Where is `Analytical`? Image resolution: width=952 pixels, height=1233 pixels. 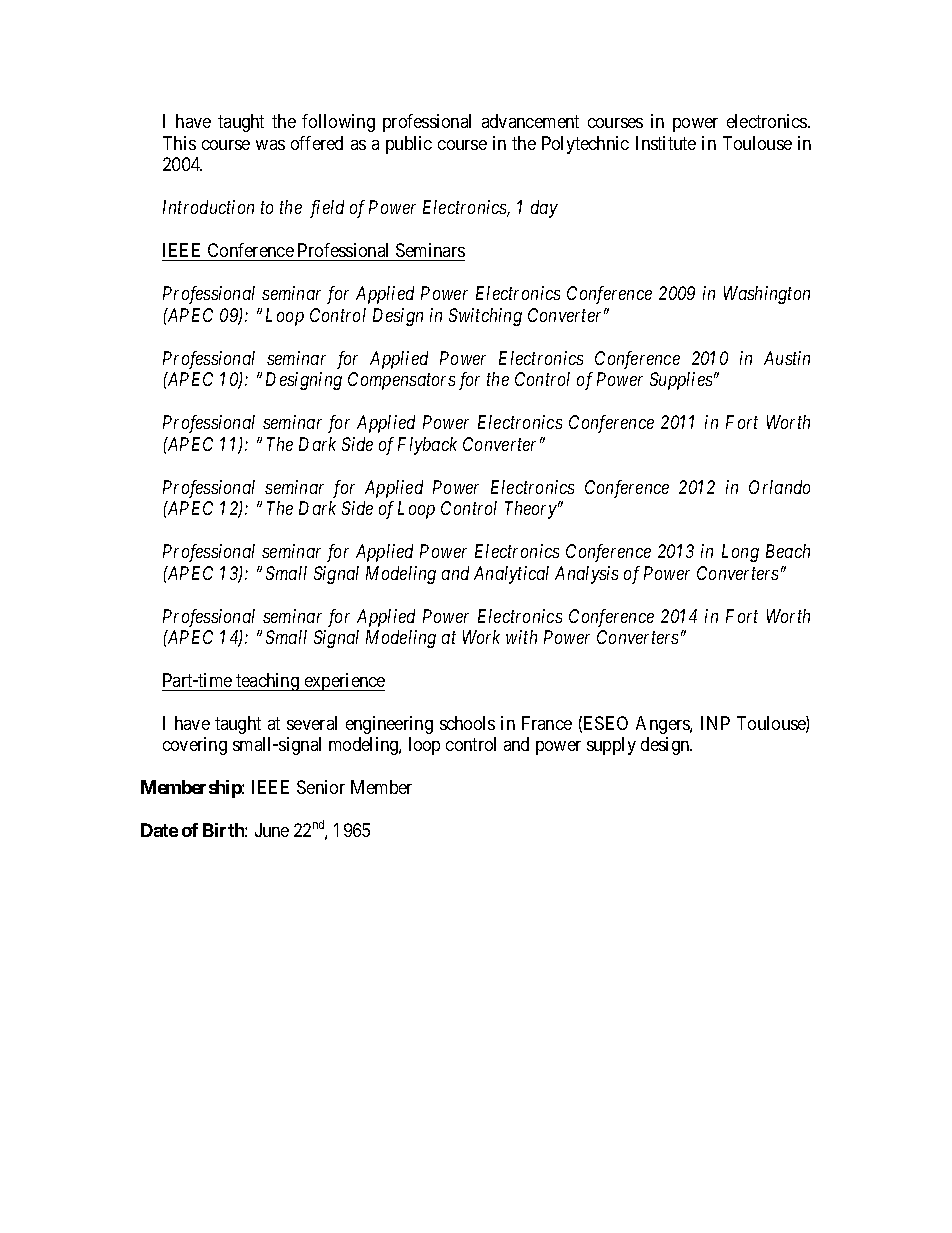
Analytical is located at coordinates (511, 575).
